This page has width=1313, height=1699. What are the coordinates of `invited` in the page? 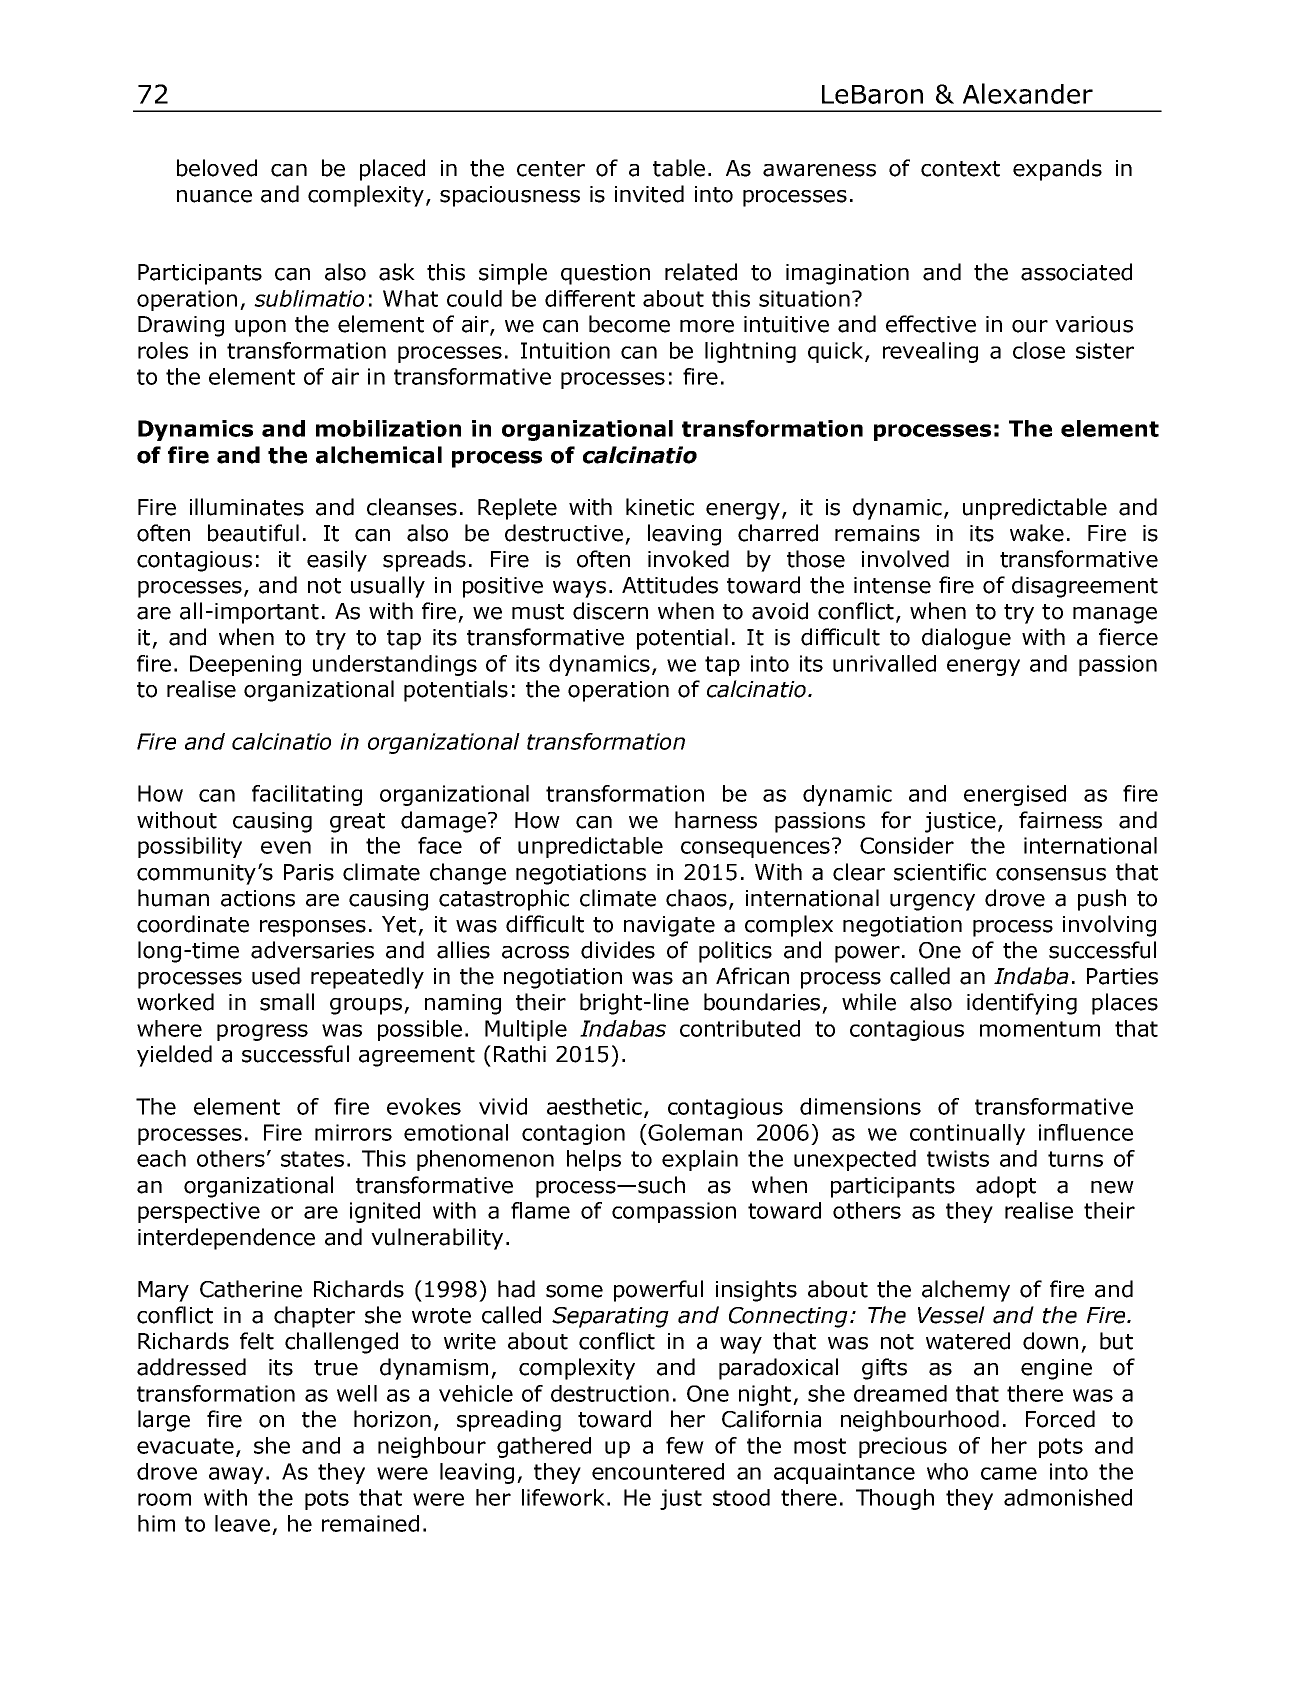 It's located at (649, 194).
